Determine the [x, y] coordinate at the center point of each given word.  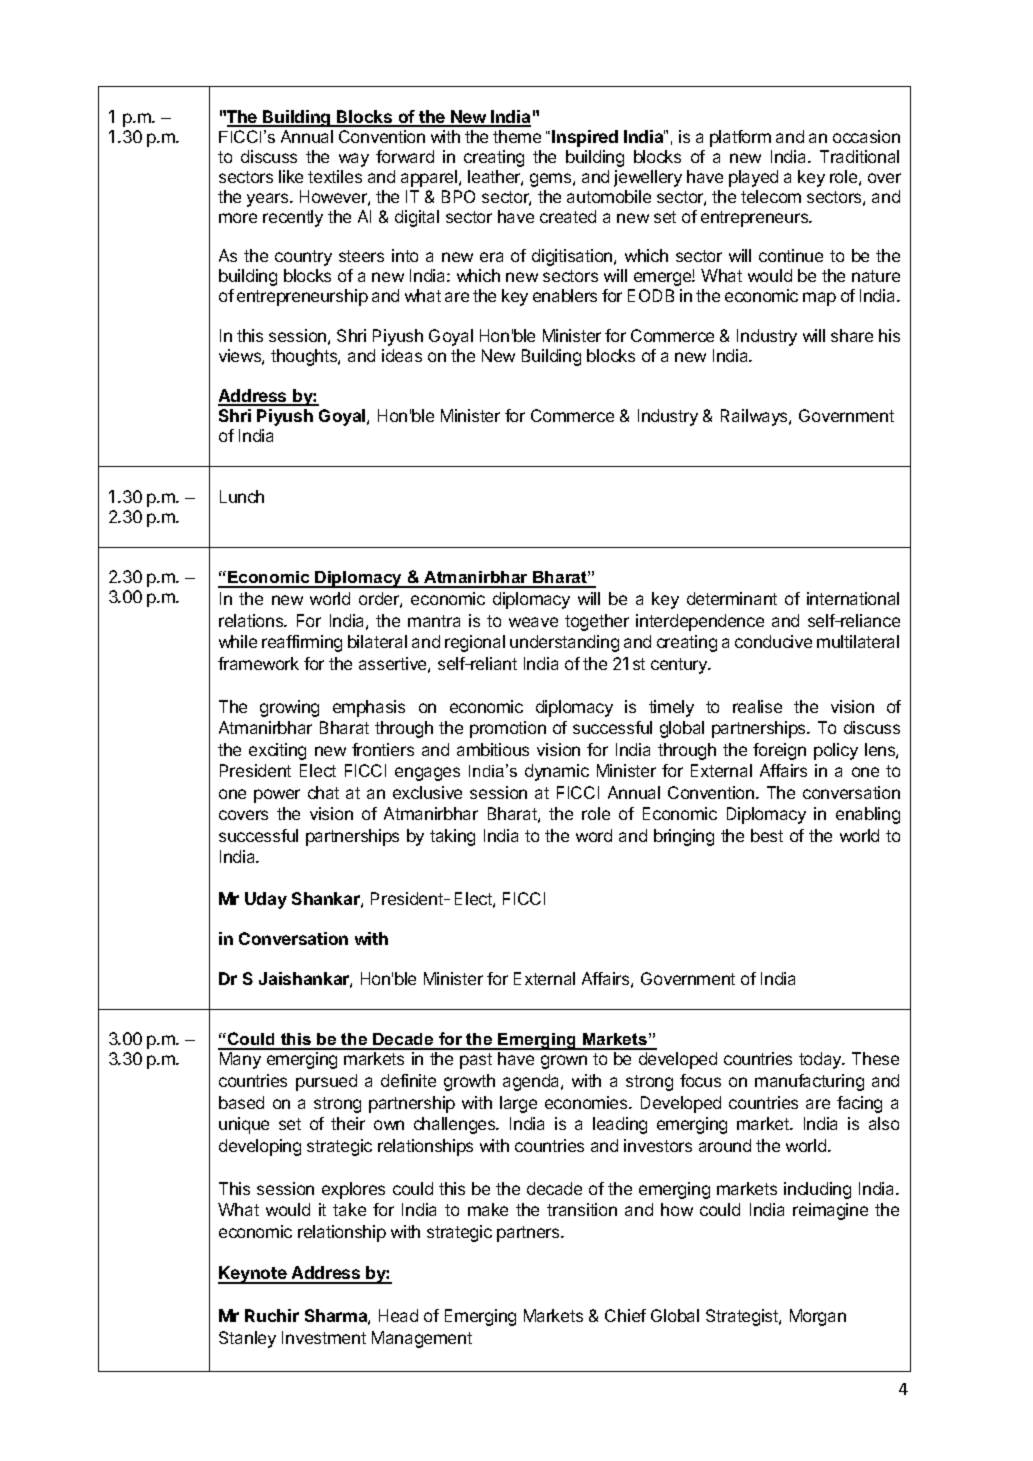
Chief [625, 1315]
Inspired [585, 138]
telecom [771, 196]
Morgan [818, 1317]
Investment [324, 1337]
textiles [335, 176]
